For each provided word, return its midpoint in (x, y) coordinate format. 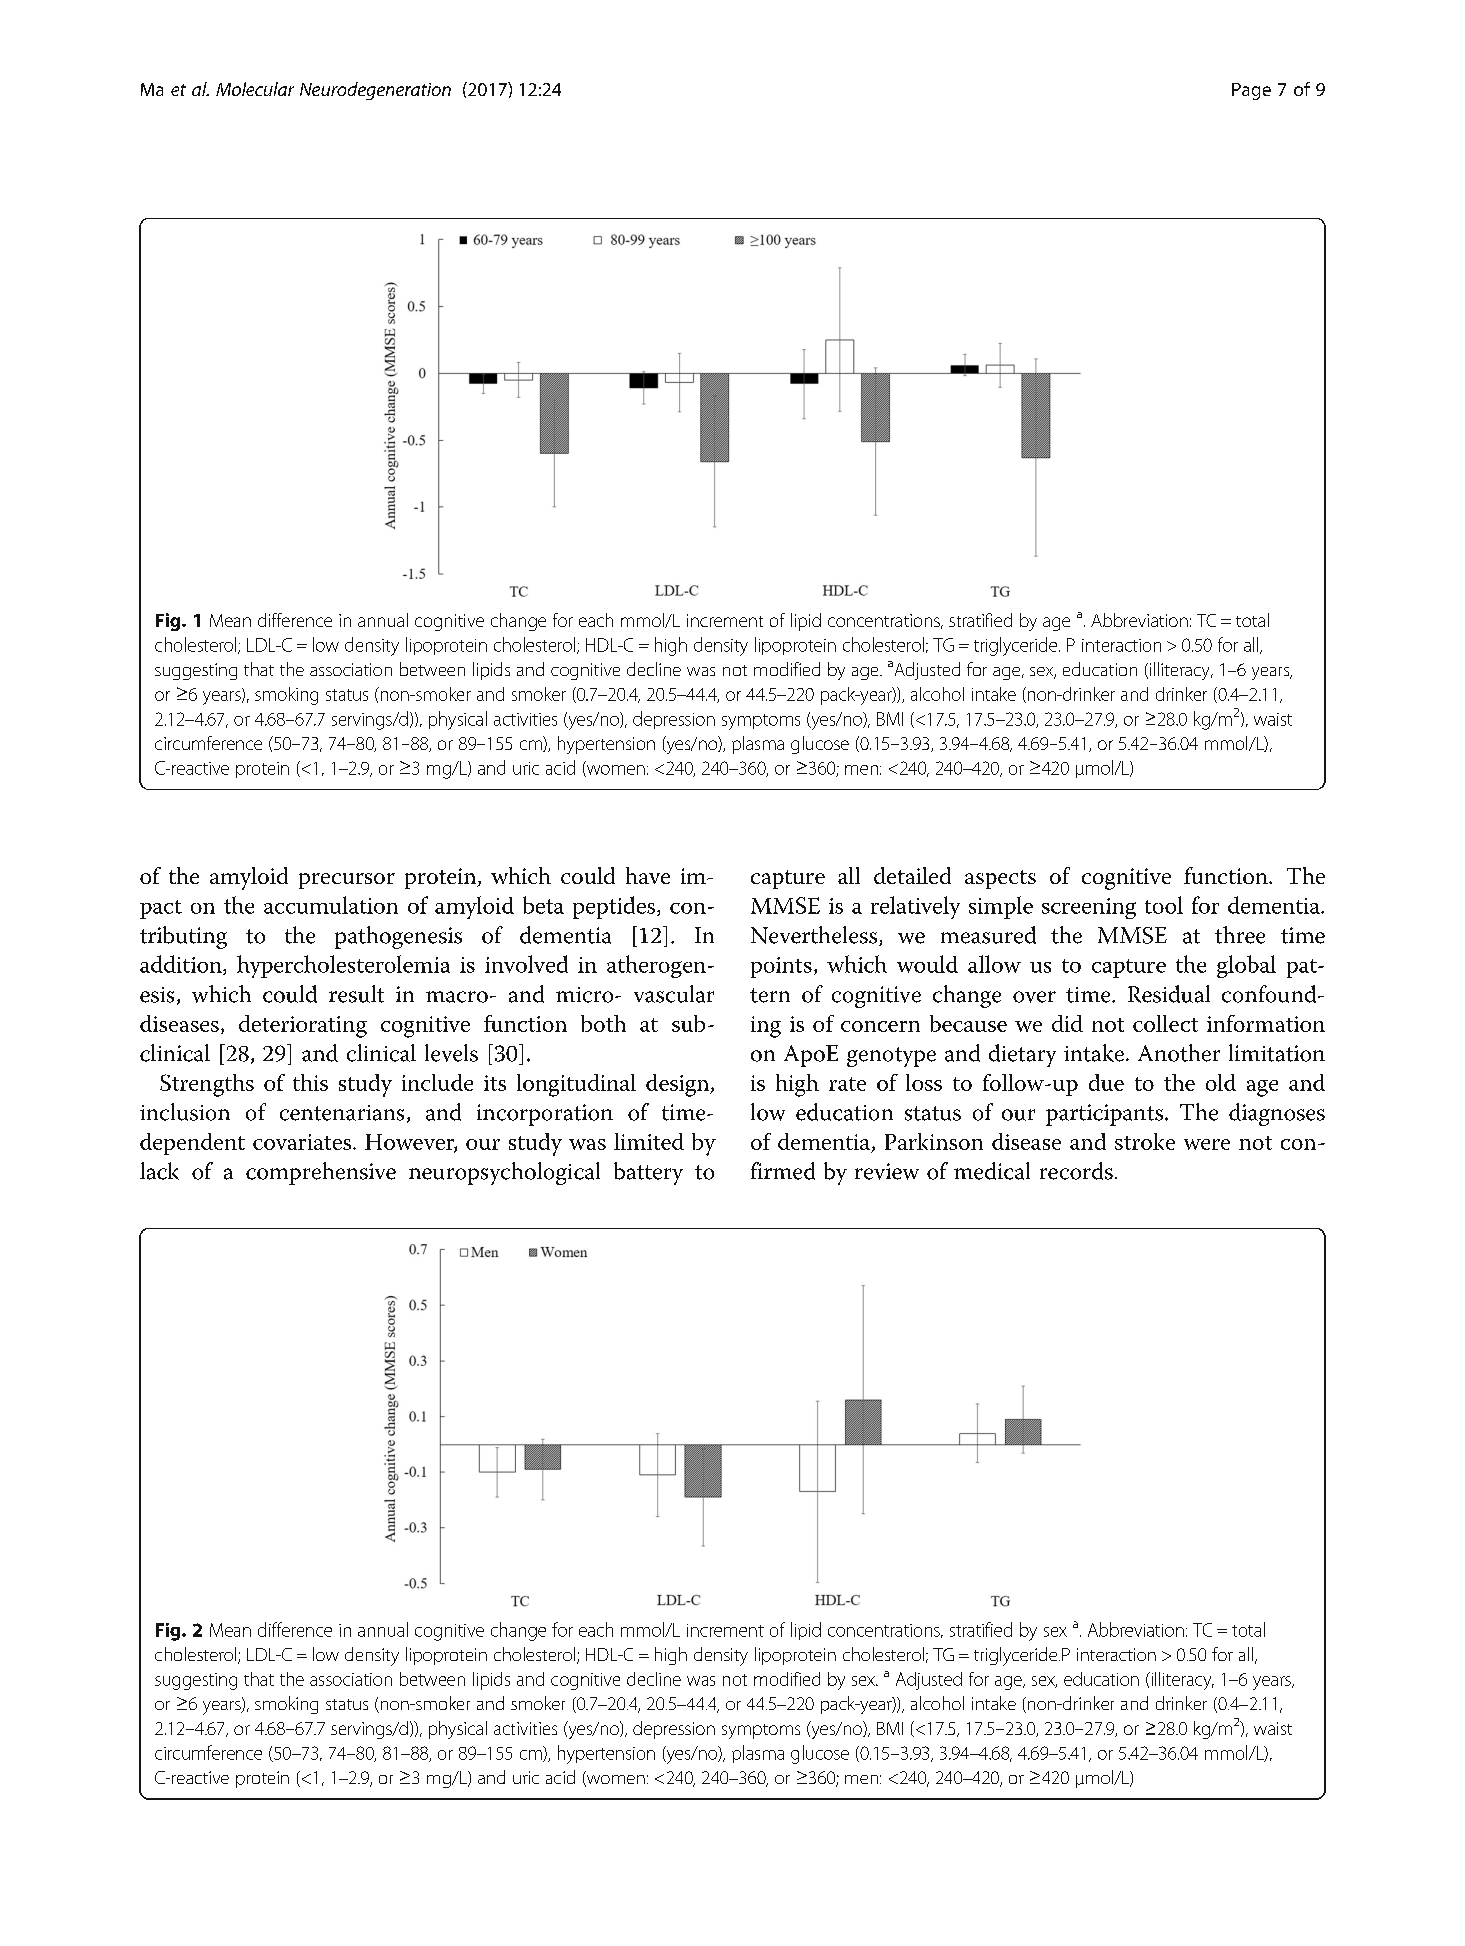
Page (1251, 91)
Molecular (255, 89)
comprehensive (321, 1173)
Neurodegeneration (375, 91)
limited (649, 1141)
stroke (1145, 1141)
